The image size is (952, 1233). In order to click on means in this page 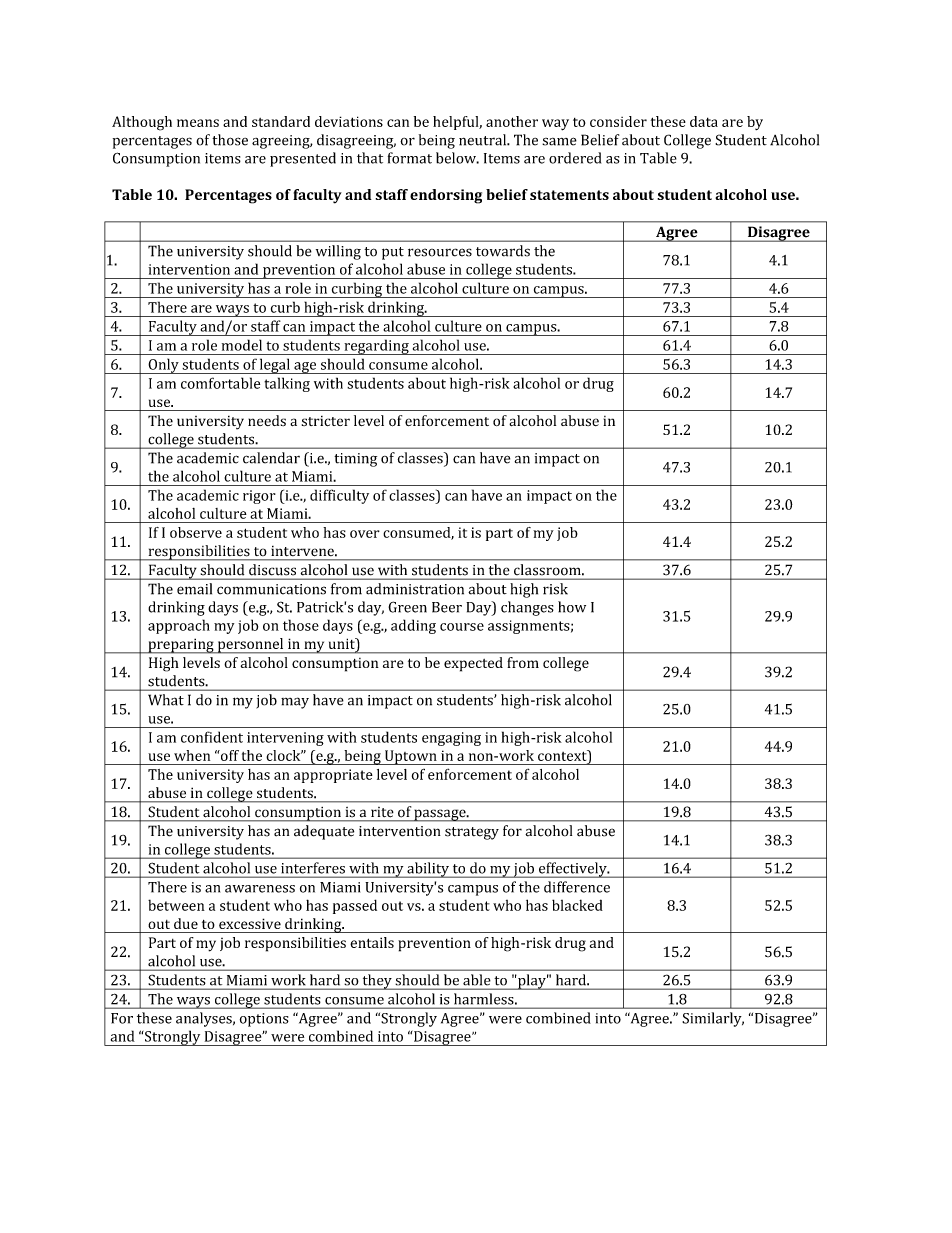, I will do `click(198, 123)`.
